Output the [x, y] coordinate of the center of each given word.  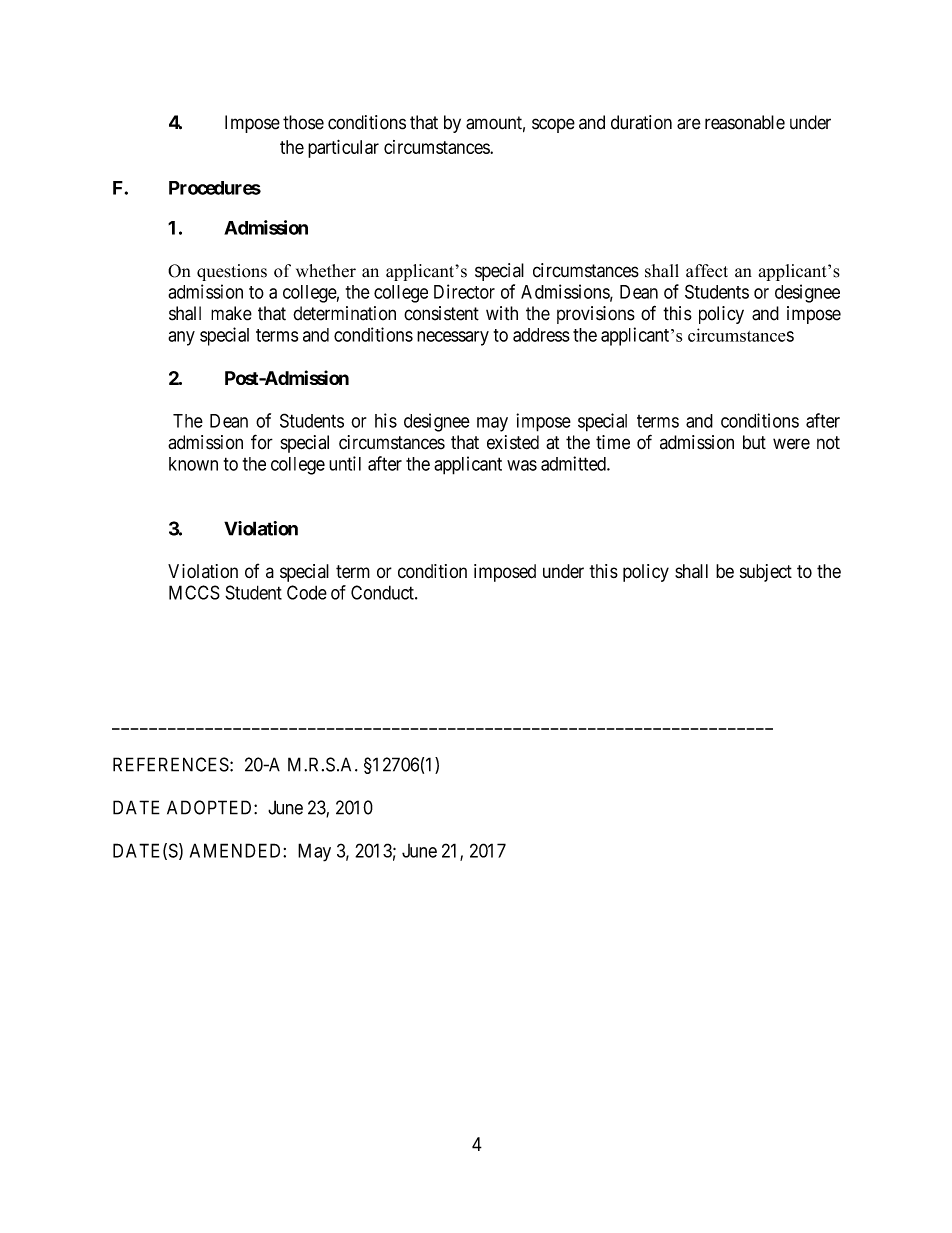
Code [307, 592]
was [522, 465]
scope [553, 125]
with [502, 313]
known [193, 464]
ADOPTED [211, 807]
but [754, 442]
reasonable [745, 122]
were [791, 444]
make [231, 313]
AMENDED [237, 850]
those [303, 122]
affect [707, 271]
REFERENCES [171, 764]
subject [766, 573]
